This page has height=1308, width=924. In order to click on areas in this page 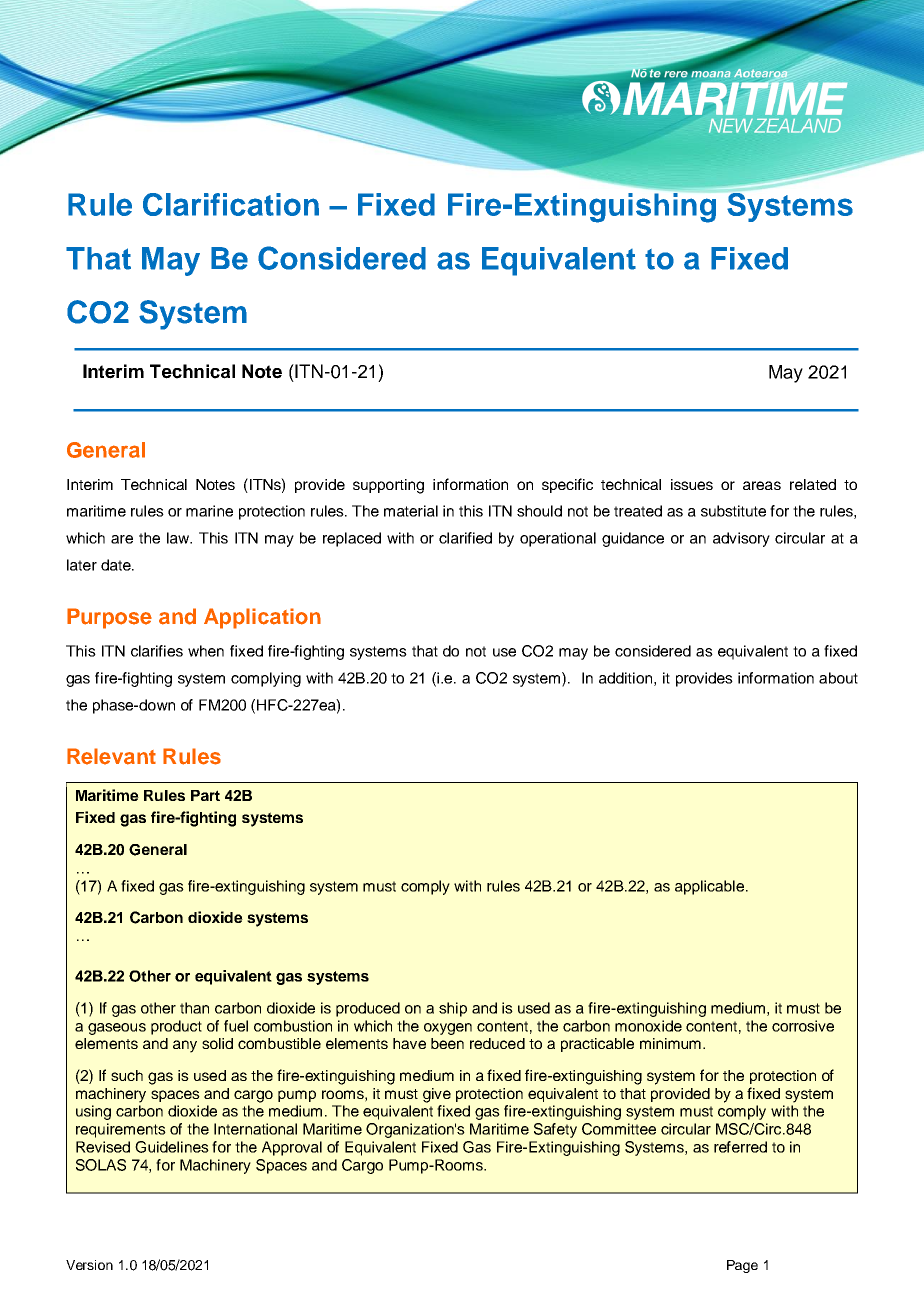, I will do `click(762, 485)`.
